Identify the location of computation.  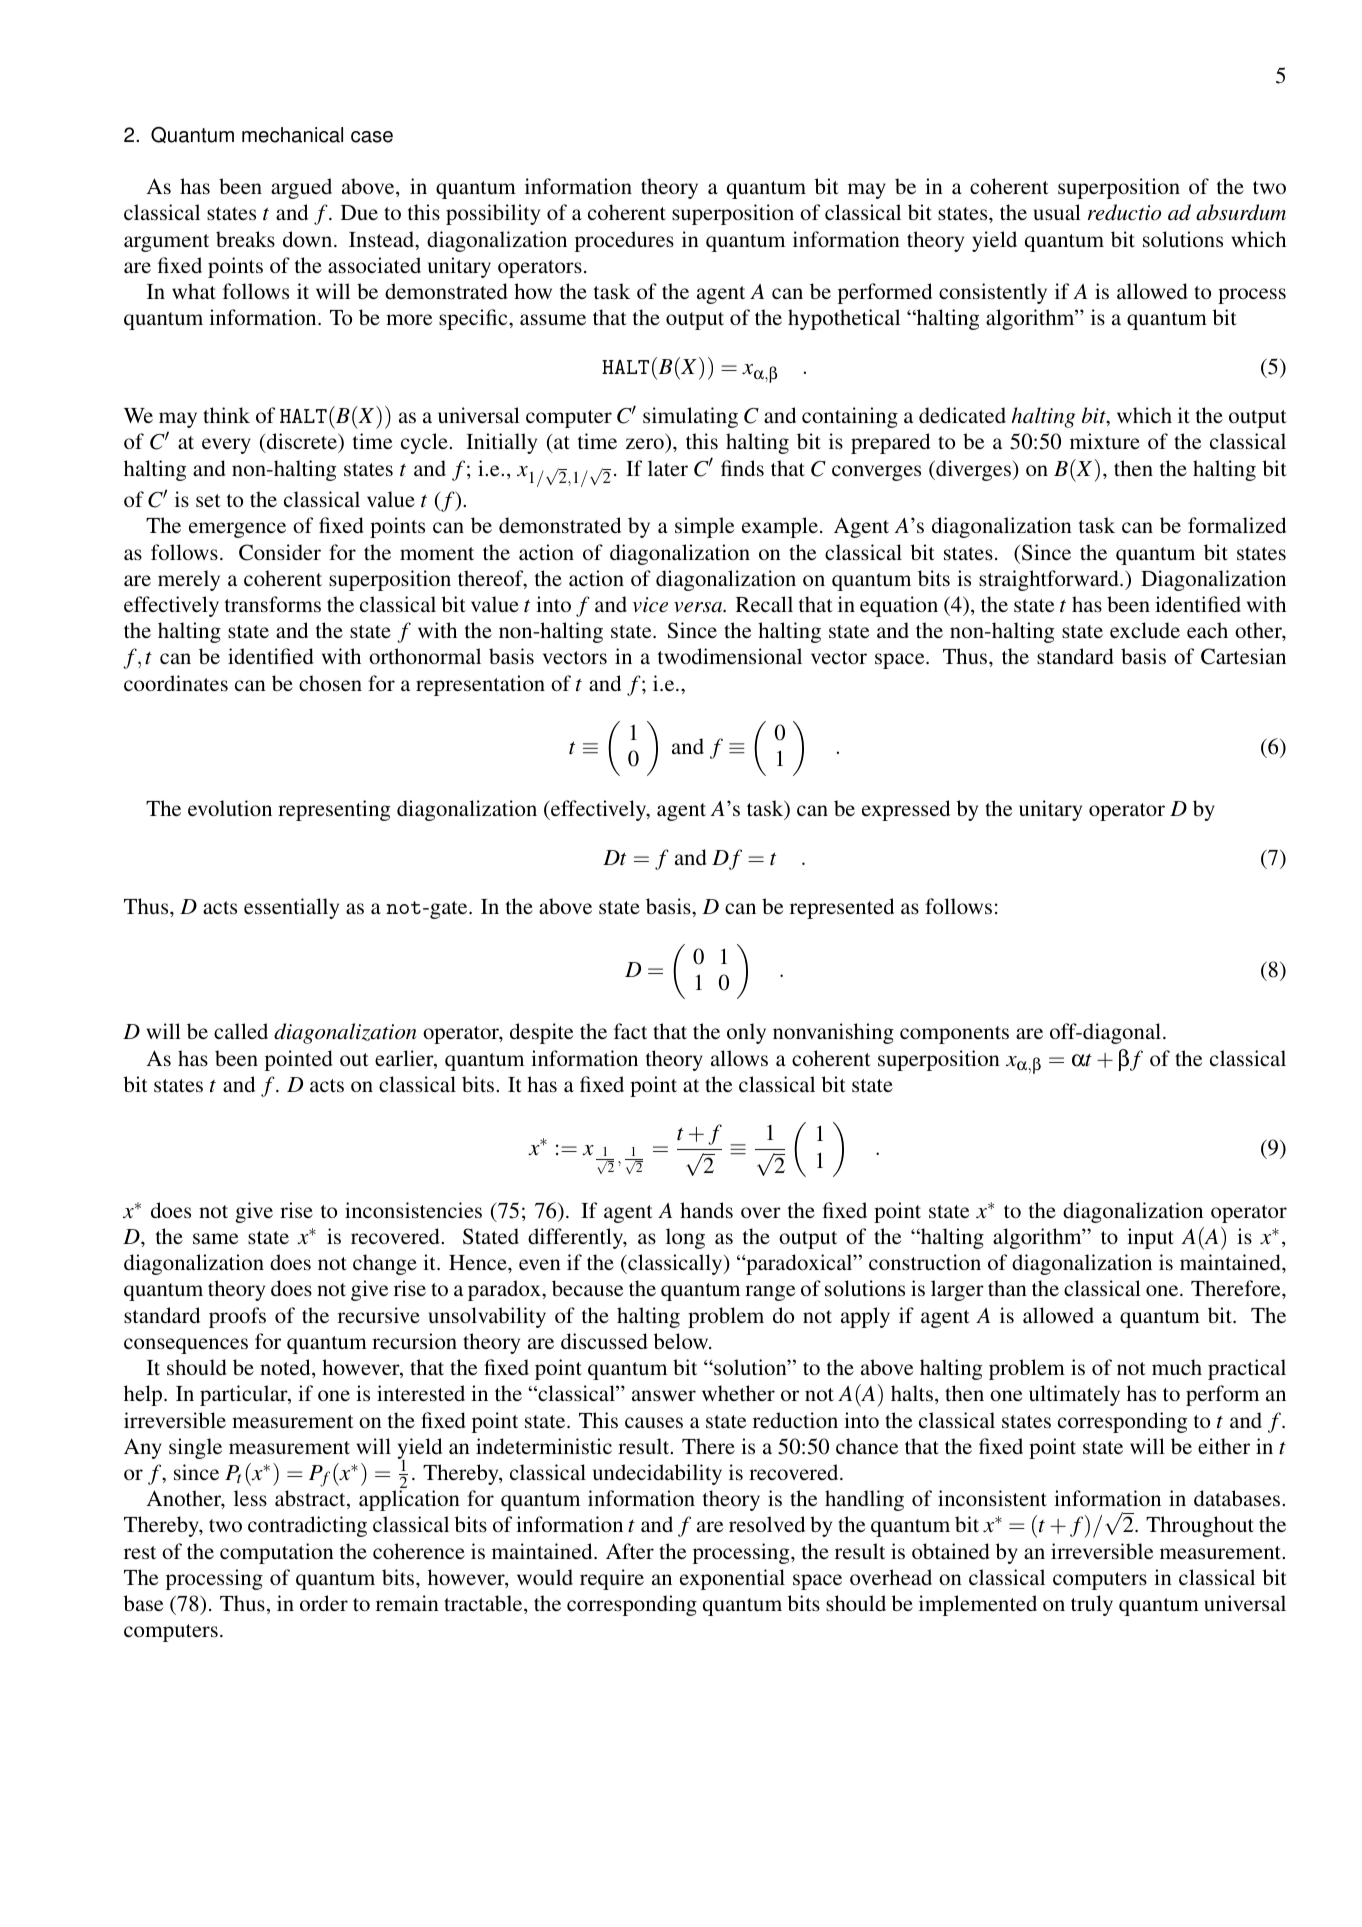
(277, 1553).
